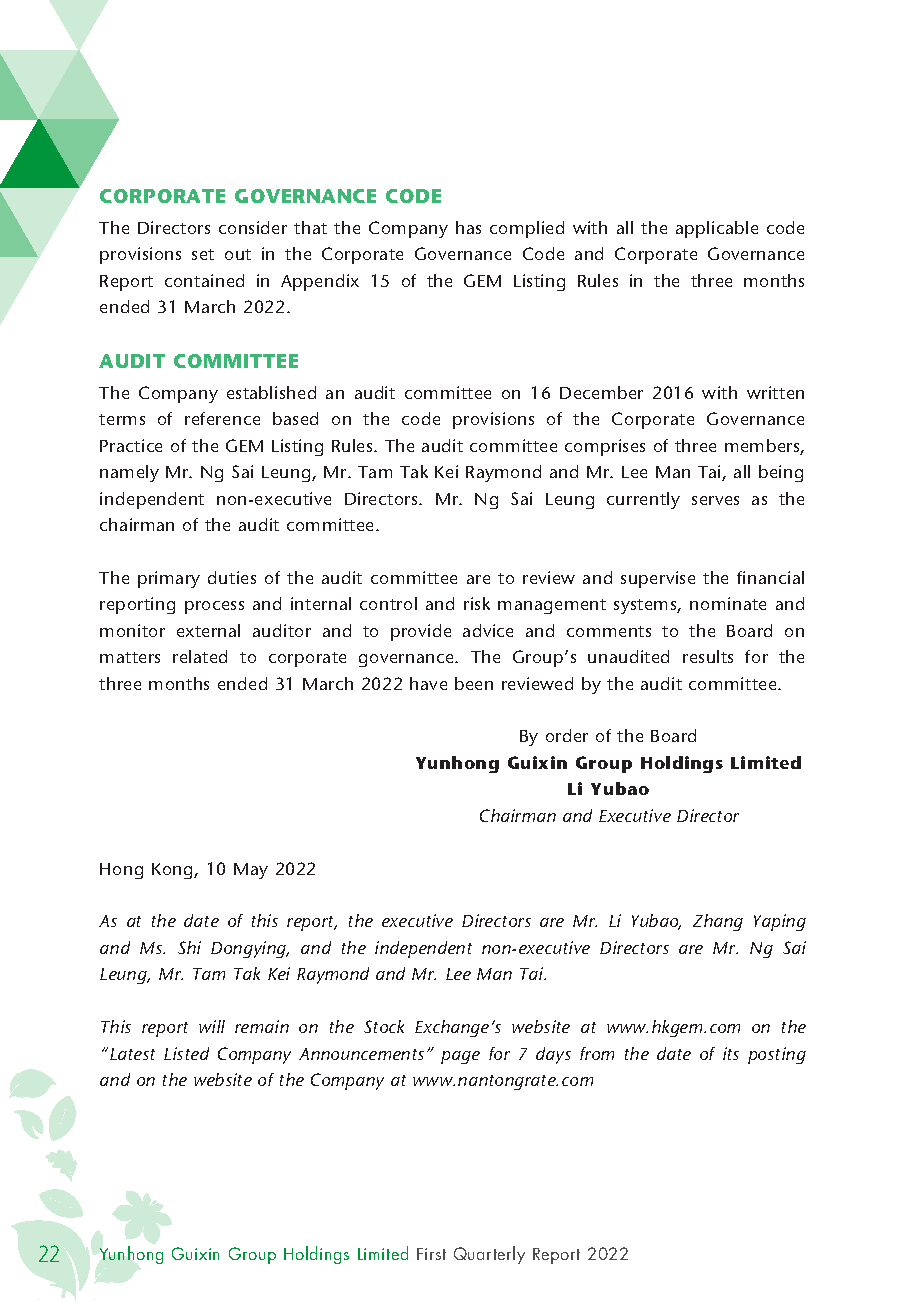 This image has height=1311, width=924. What do you see at coordinates (186, 1053) in the image?
I see `Listed` at bounding box center [186, 1053].
